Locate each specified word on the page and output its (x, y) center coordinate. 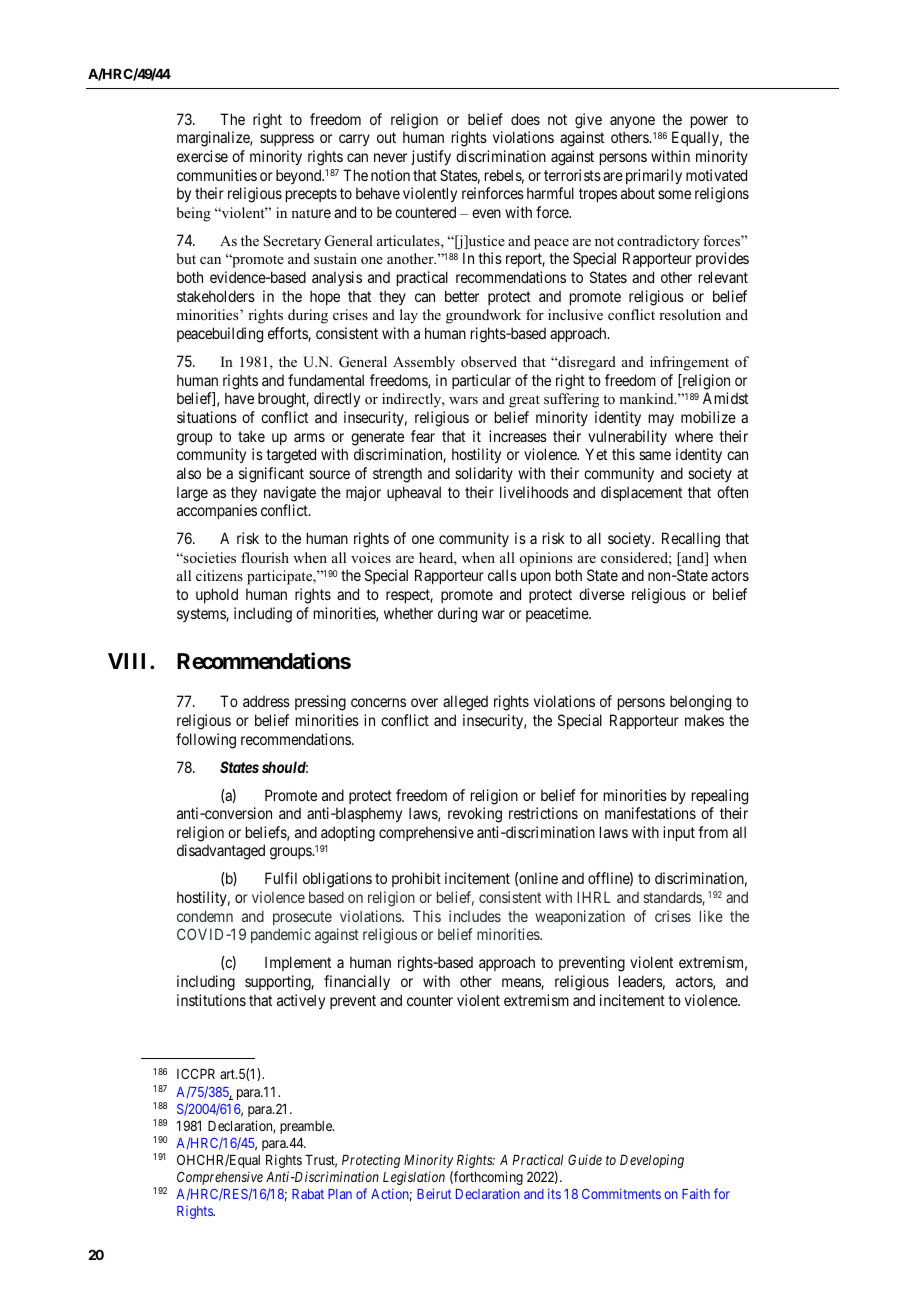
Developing (652, 1161)
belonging (700, 703)
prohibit (416, 879)
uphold (217, 595)
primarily (654, 176)
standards (673, 898)
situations (207, 417)
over (424, 702)
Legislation (414, 1178)
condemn (205, 916)
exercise (202, 156)
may (661, 420)
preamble (307, 1127)
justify (431, 157)
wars (463, 400)
